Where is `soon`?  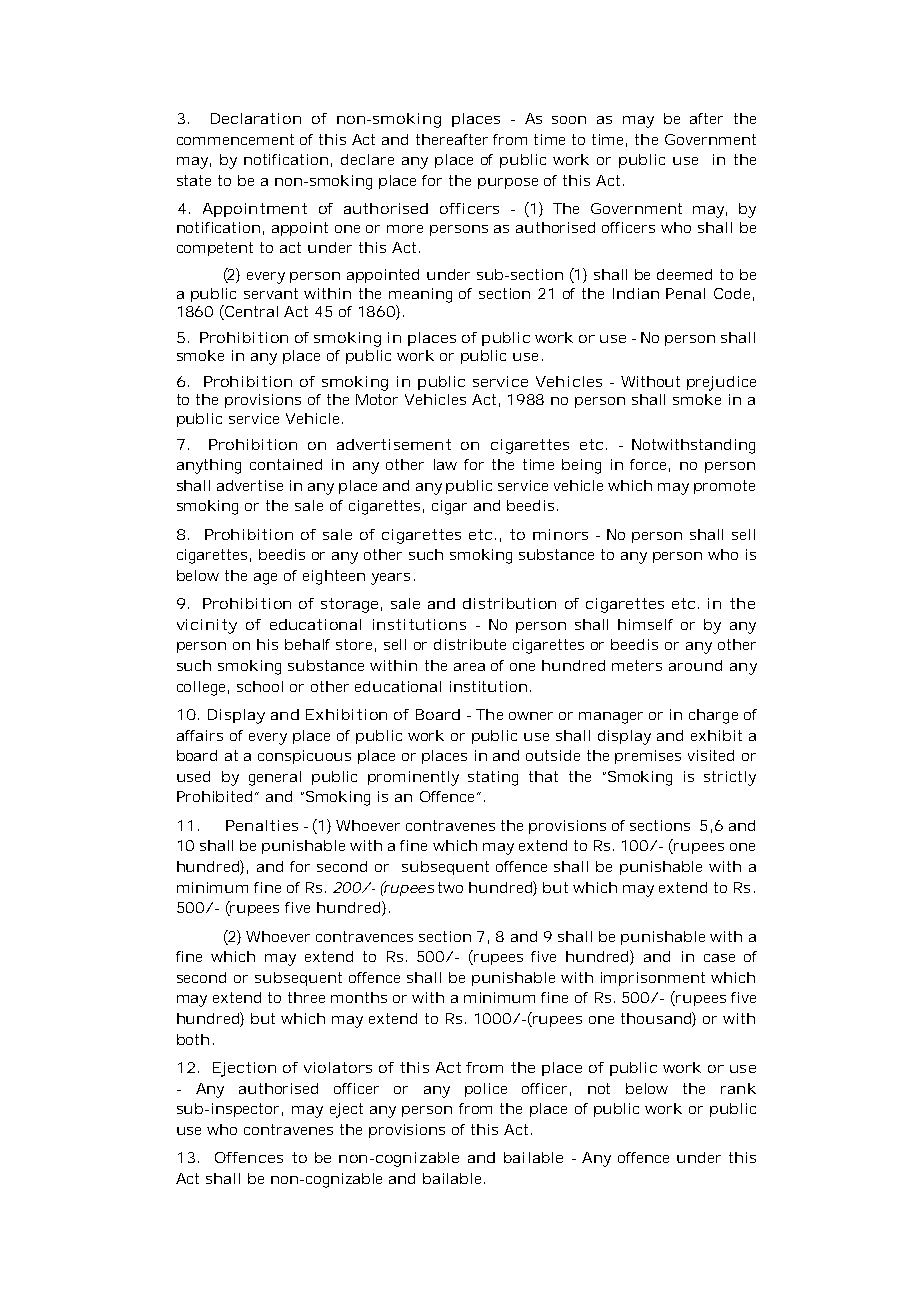
soon is located at coordinates (569, 120).
